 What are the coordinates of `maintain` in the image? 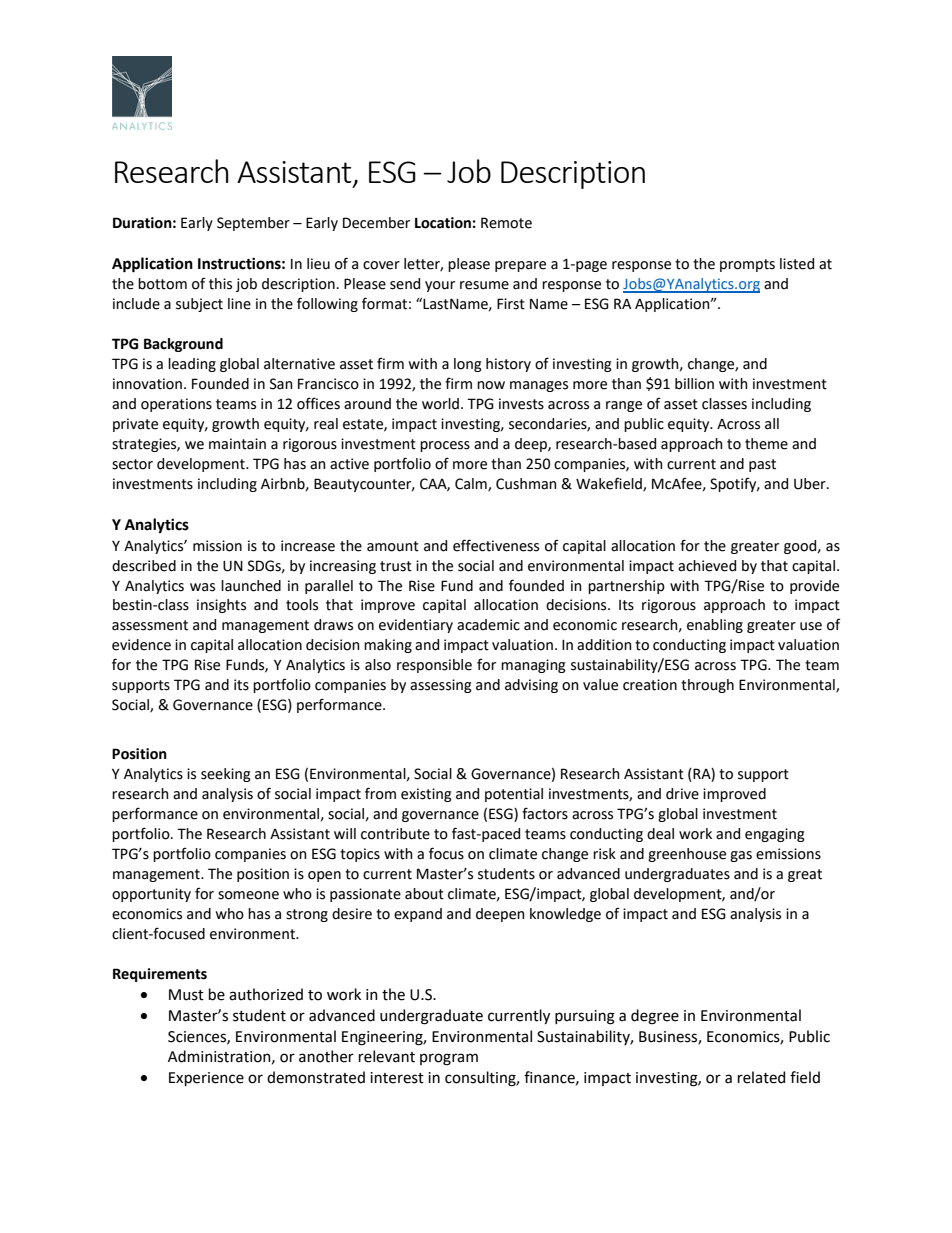 It's located at (237, 444).
